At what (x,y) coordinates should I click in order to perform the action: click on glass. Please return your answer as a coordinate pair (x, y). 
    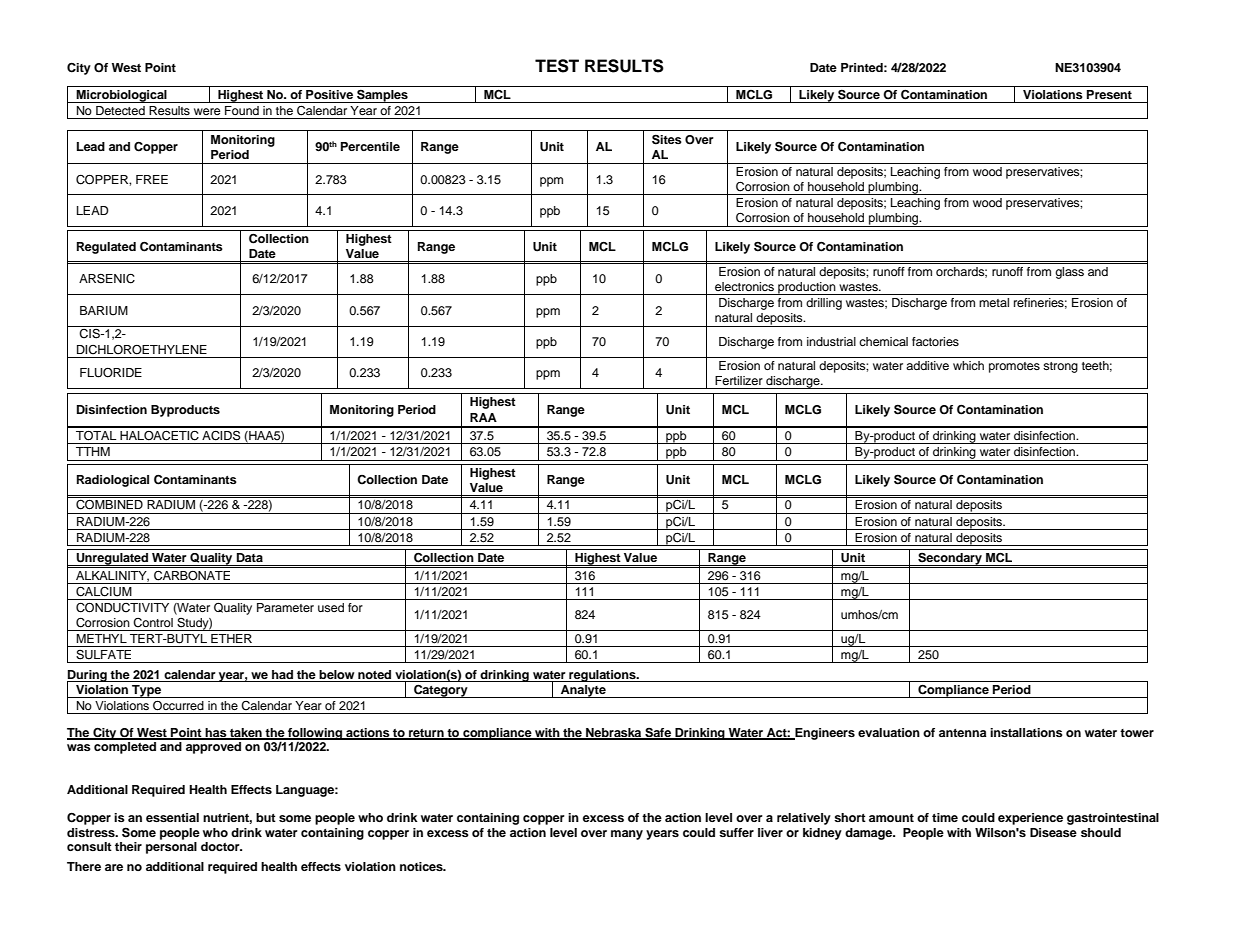
    Looking at the image, I should click on (1069, 273).
